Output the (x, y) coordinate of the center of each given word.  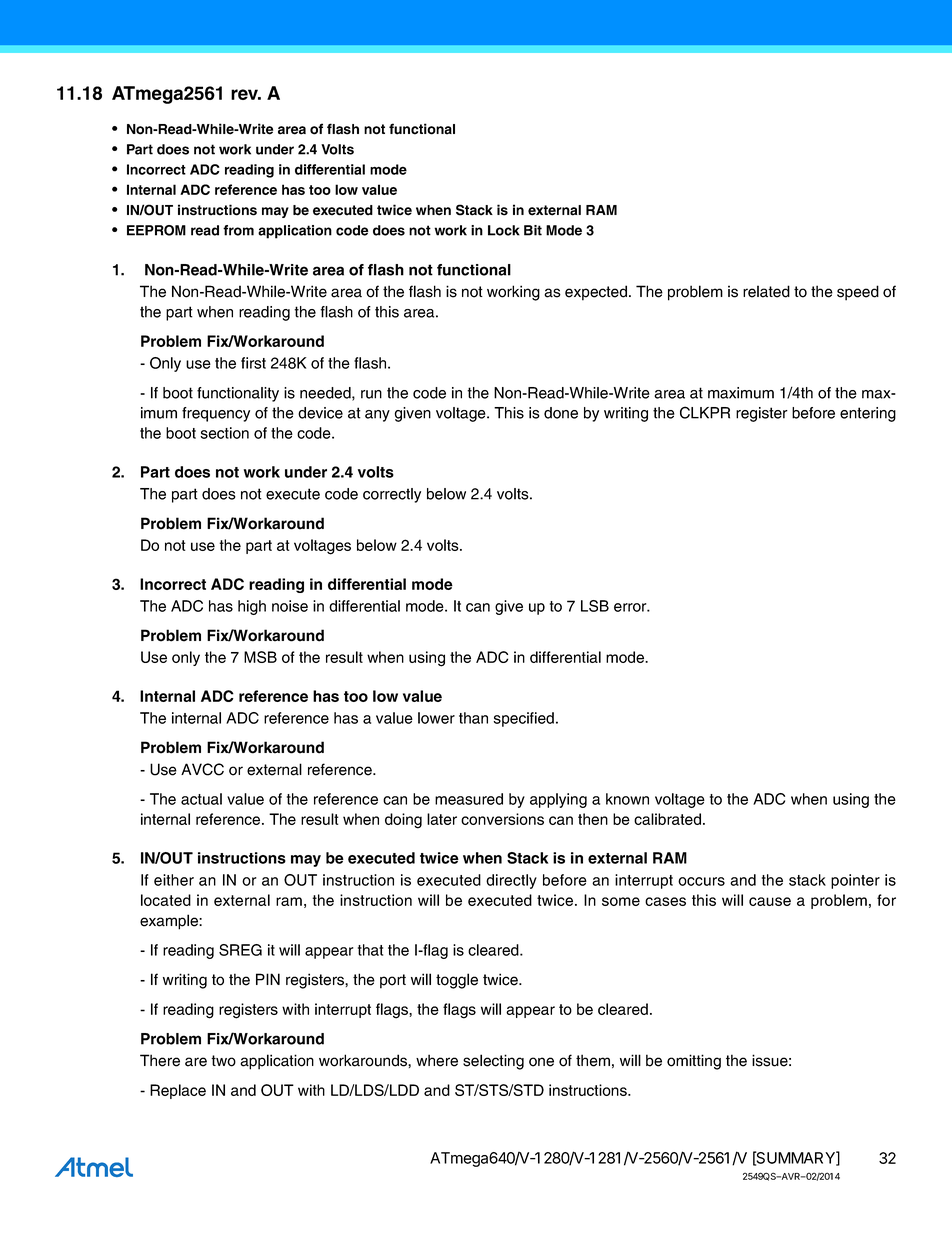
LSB (595, 606)
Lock (504, 230)
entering (868, 414)
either (174, 880)
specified (523, 719)
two (223, 1061)
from (238, 230)
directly (511, 881)
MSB (260, 657)
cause (770, 901)
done (561, 413)
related (766, 291)
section (224, 433)
